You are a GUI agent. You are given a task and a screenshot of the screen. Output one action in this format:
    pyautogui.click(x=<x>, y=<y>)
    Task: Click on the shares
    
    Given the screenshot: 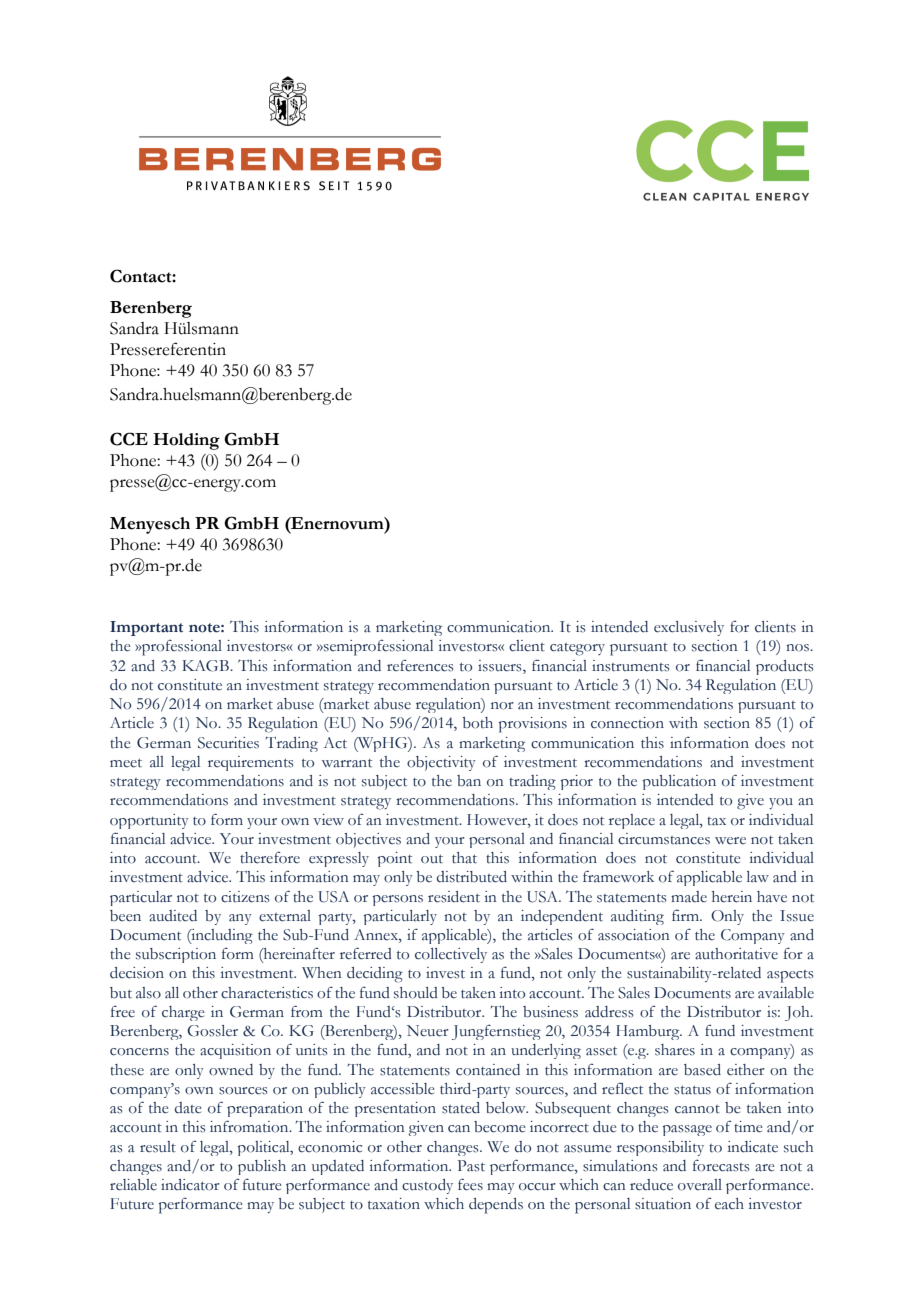 What is the action you would take?
    pyautogui.click(x=675, y=1050)
